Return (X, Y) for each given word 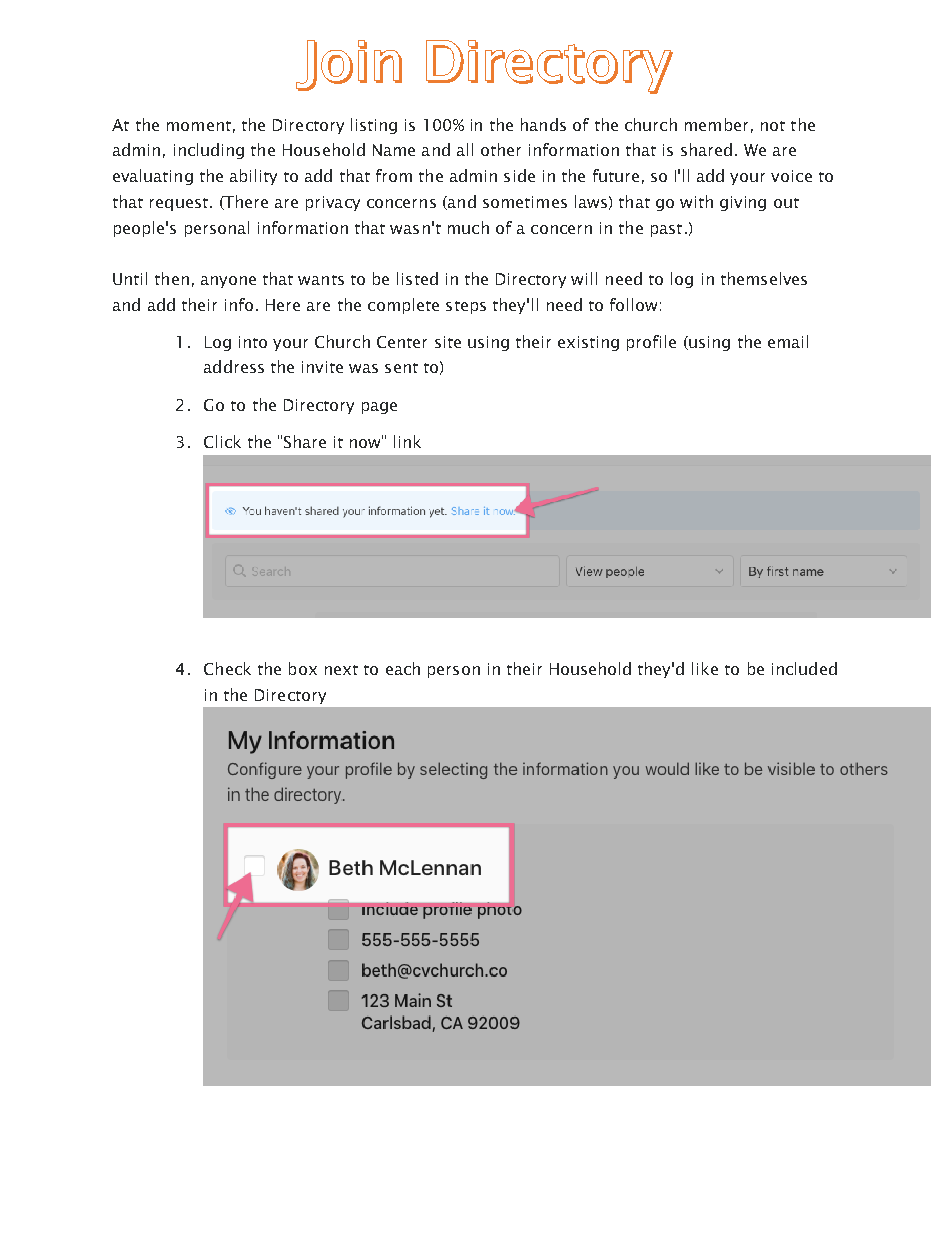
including (209, 151)
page (379, 408)
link (407, 441)
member (716, 124)
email (788, 341)
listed (417, 278)
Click (222, 441)
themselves (764, 278)
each (403, 668)
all (465, 149)
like (705, 668)
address (234, 366)
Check (227, 668)
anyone (228, 282)
